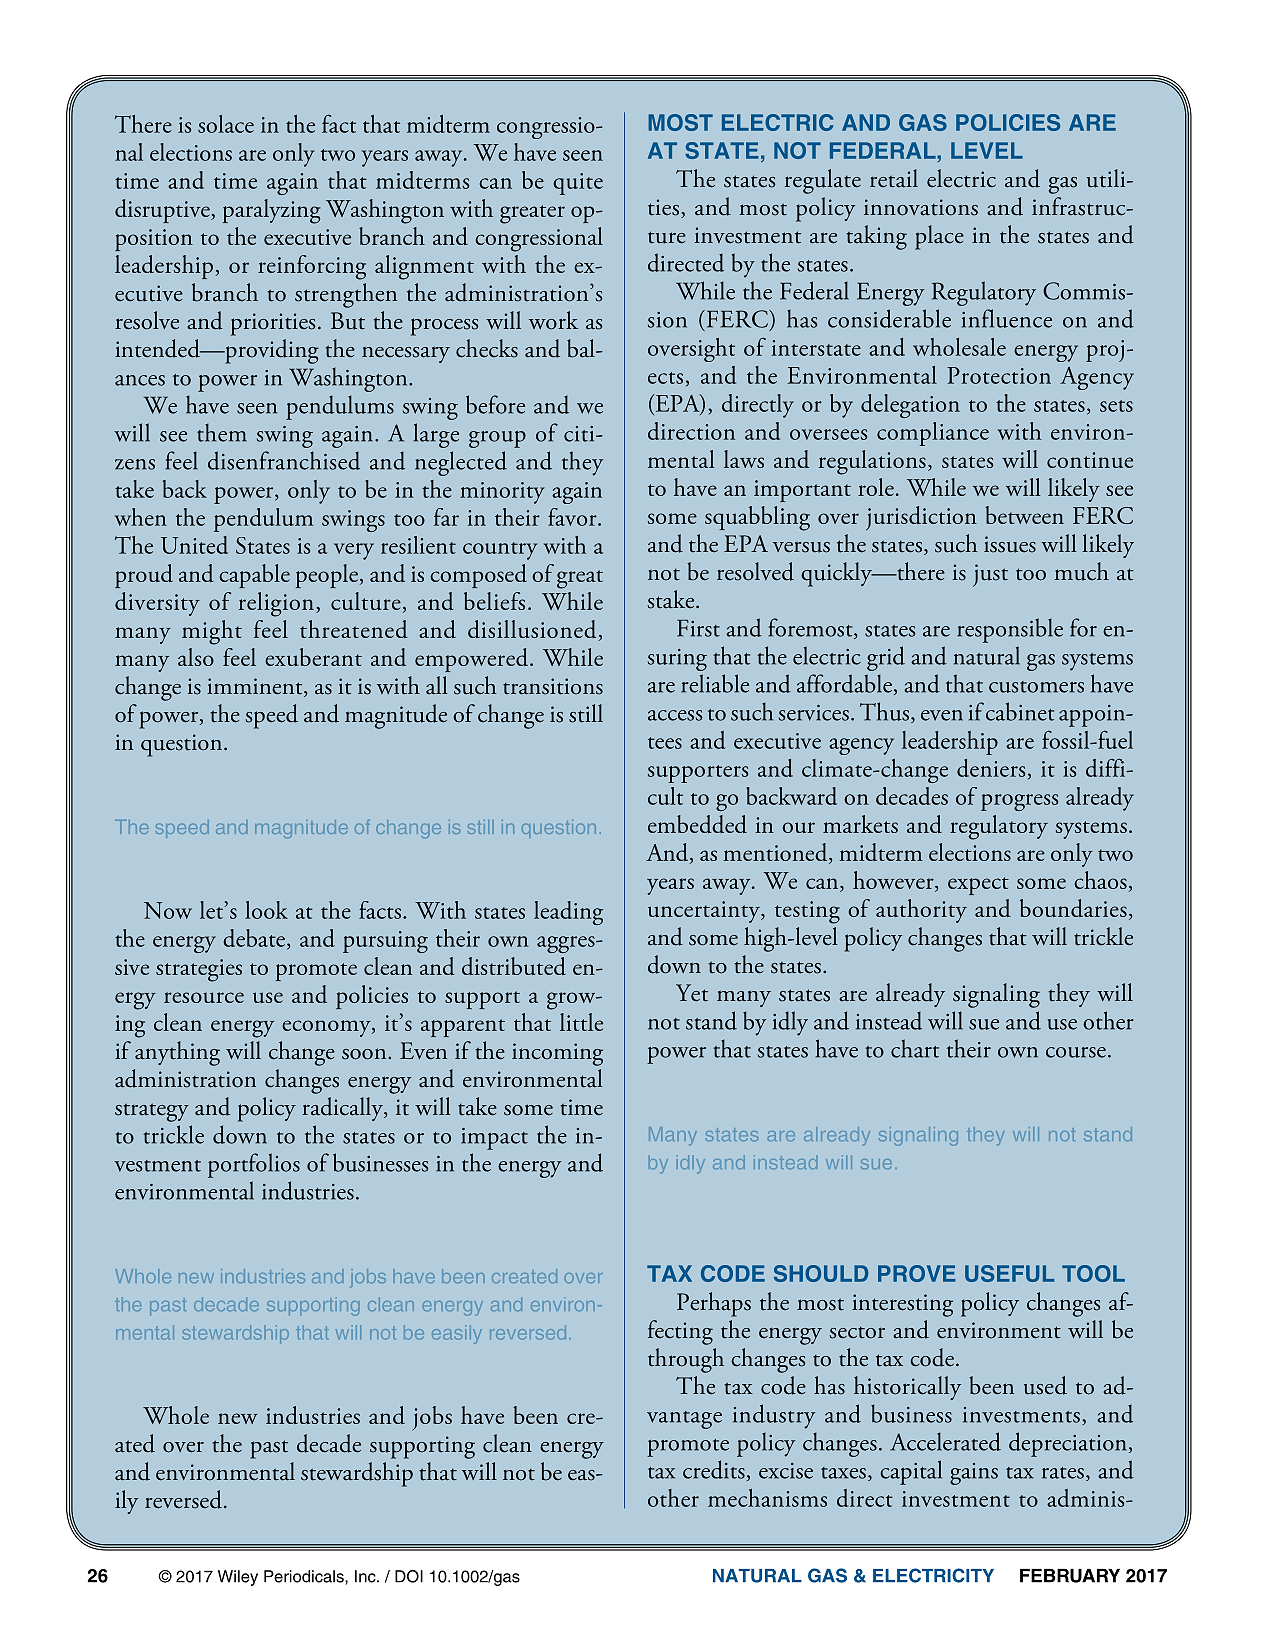 This page has width=1273, height=1647. I want to click on look, so click(266, 910).
